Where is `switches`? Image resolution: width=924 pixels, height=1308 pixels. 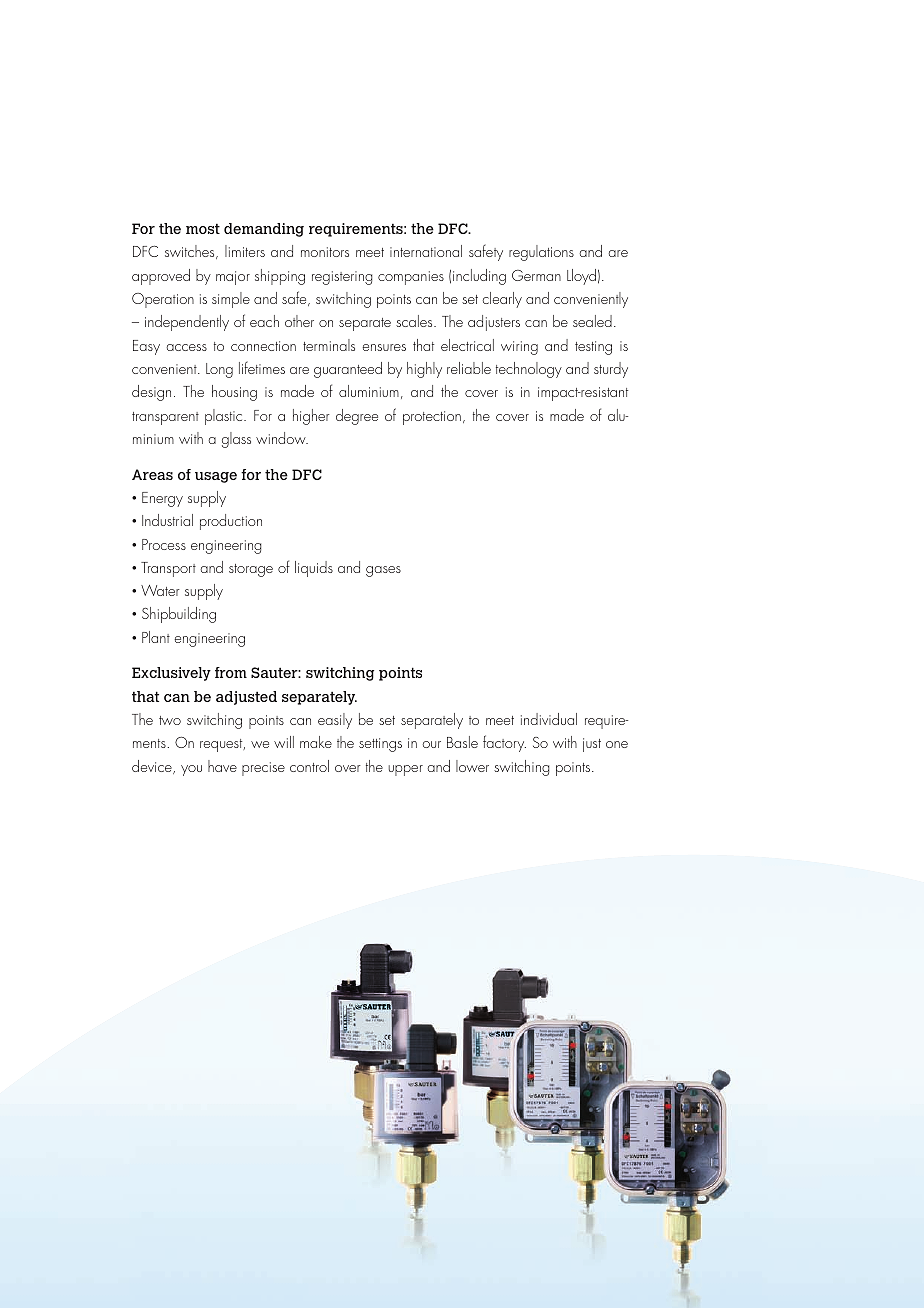
switches is located at coordinates (191, 252).
